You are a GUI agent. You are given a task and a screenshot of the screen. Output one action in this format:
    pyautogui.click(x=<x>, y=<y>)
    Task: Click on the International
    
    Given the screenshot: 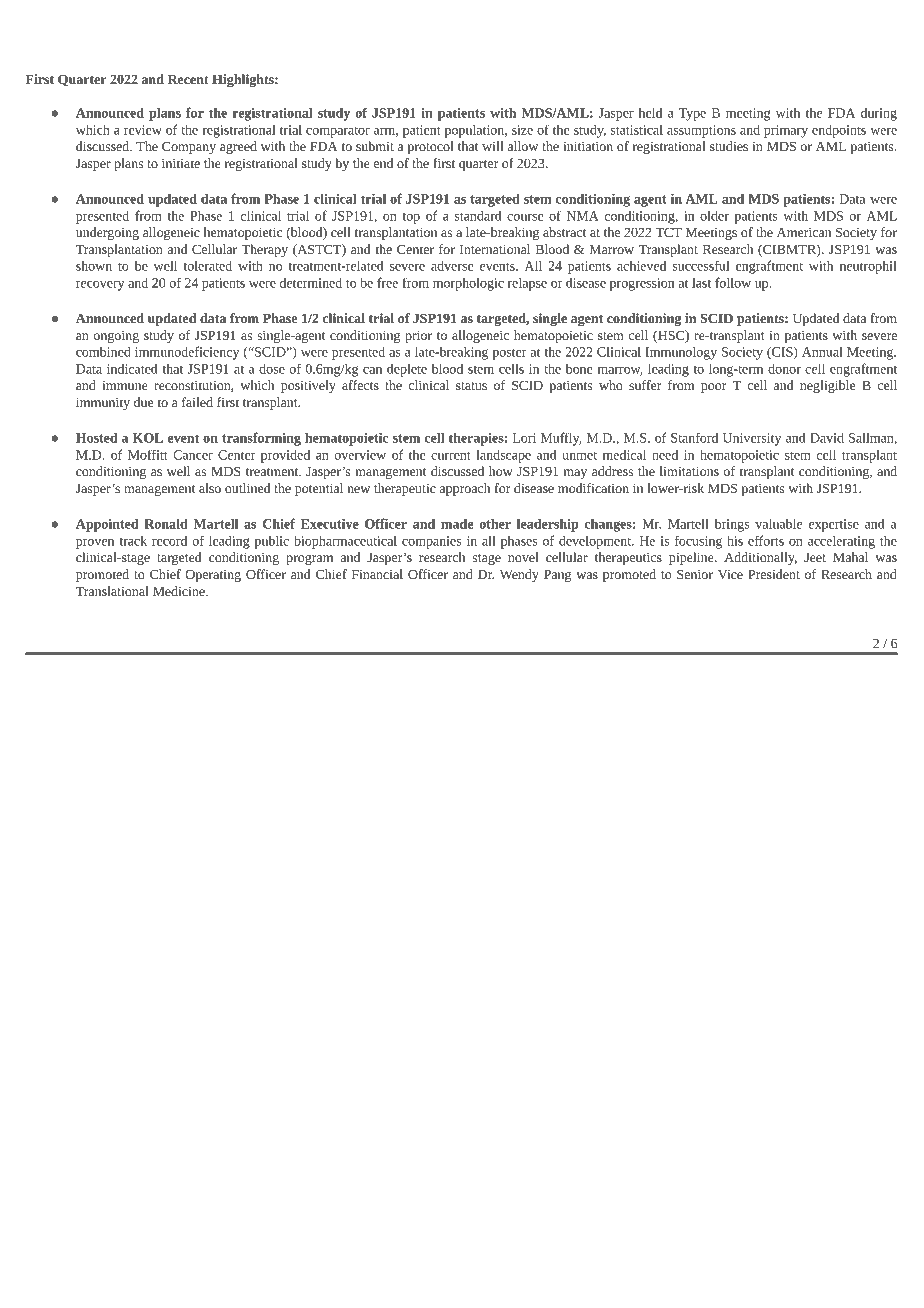 What is the action you would take?
    pyautogui.click(x=495, y=249)
